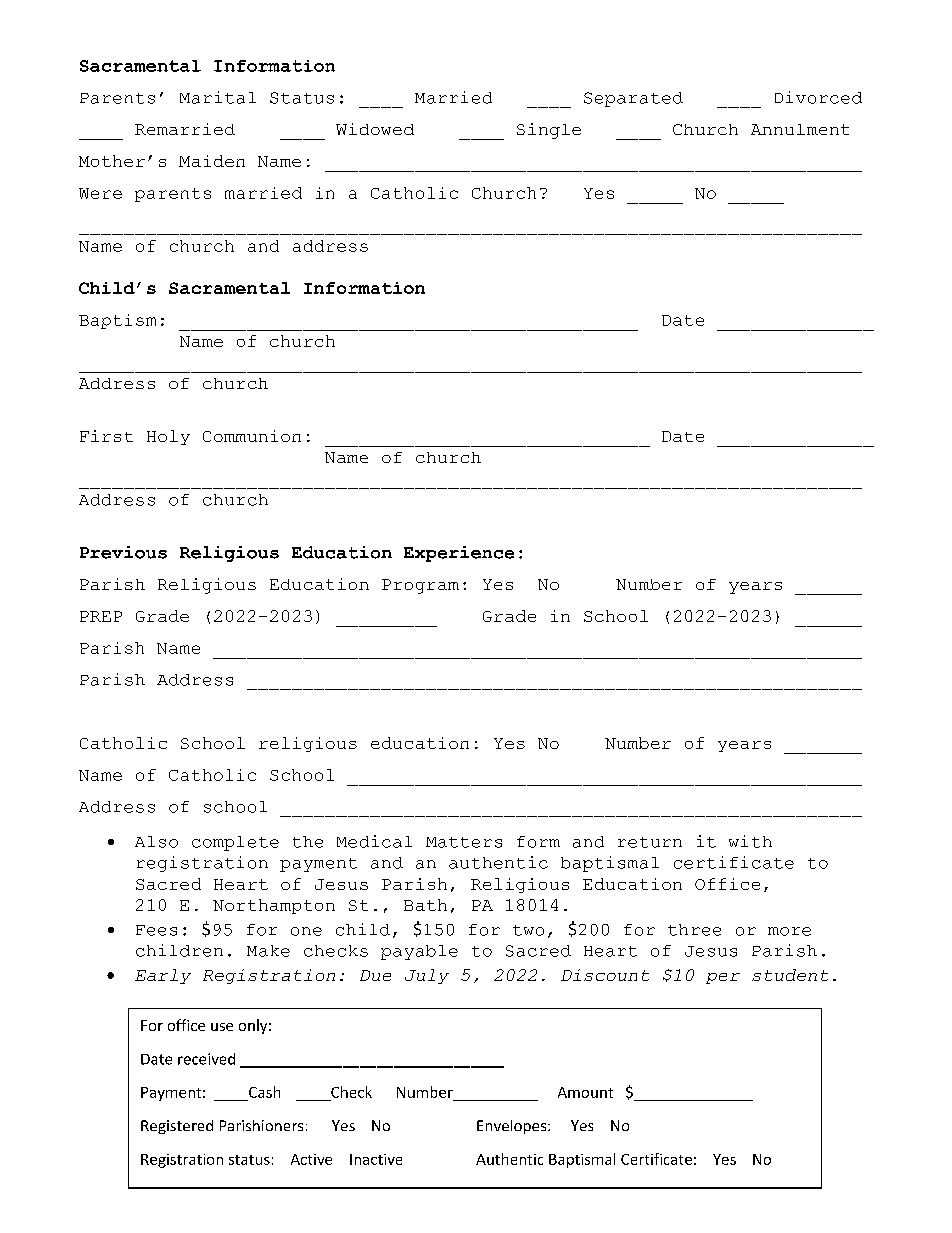  I want to click on Widowed, so click(375, 129).
